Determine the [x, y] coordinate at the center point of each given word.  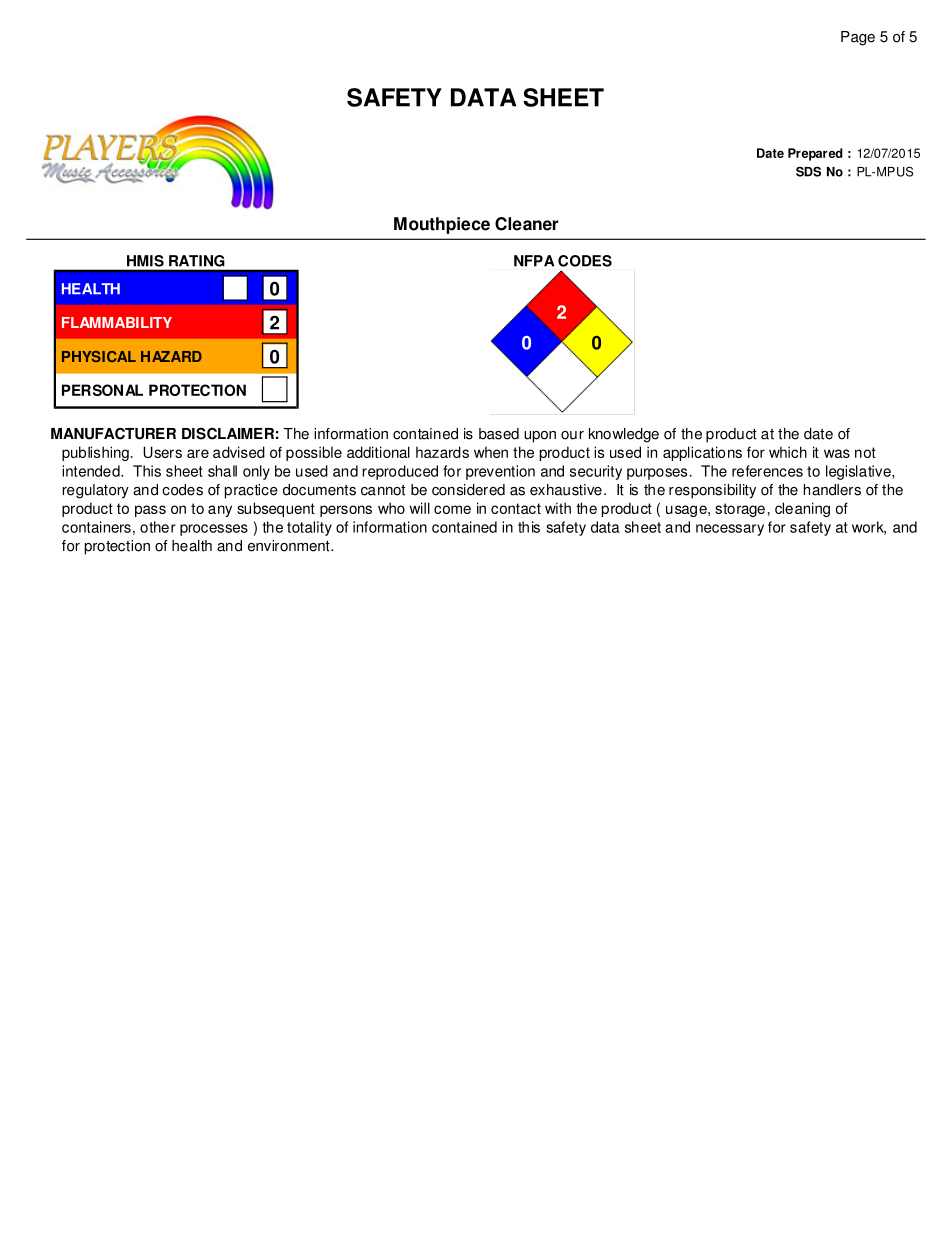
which [788, 452]
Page [858, 38]
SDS [808, 171]
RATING [196, 261]
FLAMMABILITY [117, 322]
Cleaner [527, 224]
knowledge [624, 435]
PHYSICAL [99, 356]
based [499, 434]
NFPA [534, 261]
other [158, 527]
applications [702, 453]
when [491, 452]
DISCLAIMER [228, 433]
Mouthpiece [442, 225]
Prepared [815, 154]
